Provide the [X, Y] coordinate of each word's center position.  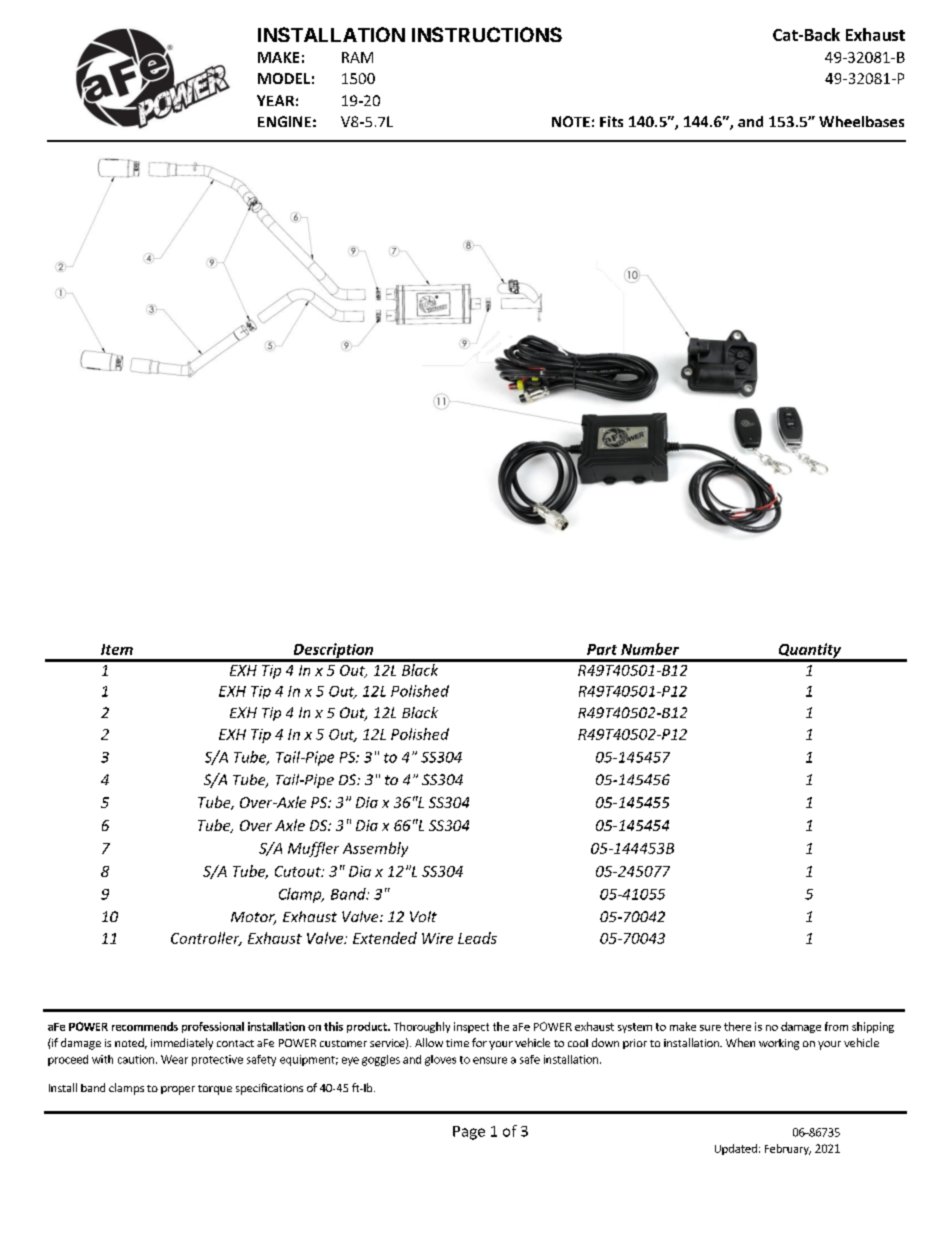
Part [602, 649]
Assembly [375, 849]
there [737, 1026]
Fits [611, 121]
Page [469, 1133]
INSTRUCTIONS [487, 34]
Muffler [313, 849]
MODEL [284, 78]
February [788, 1149]
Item [117, 649]
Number [650, 649]
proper [178, 1090]
